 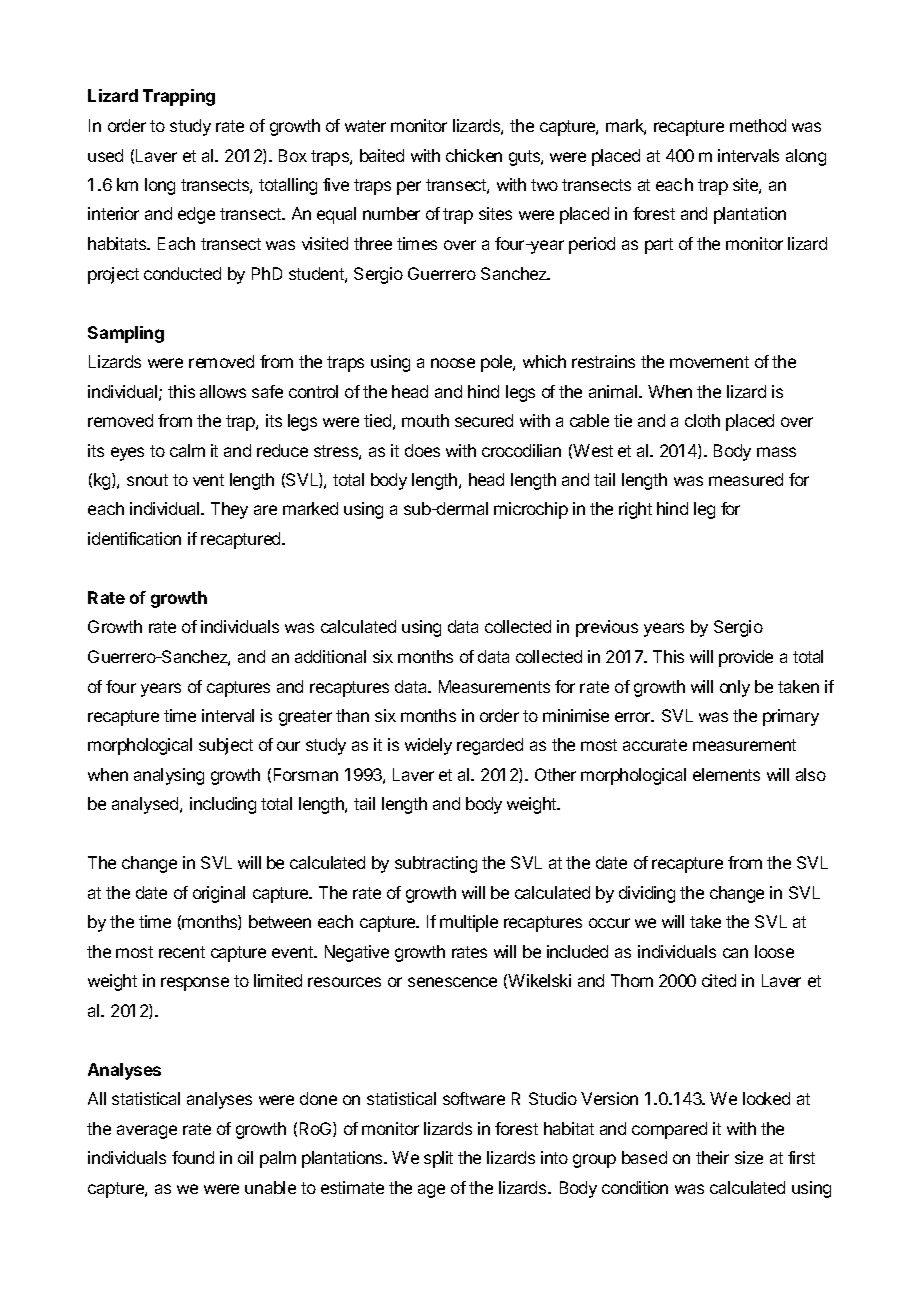 I want to click on provide, so click(x=746, y=658).
